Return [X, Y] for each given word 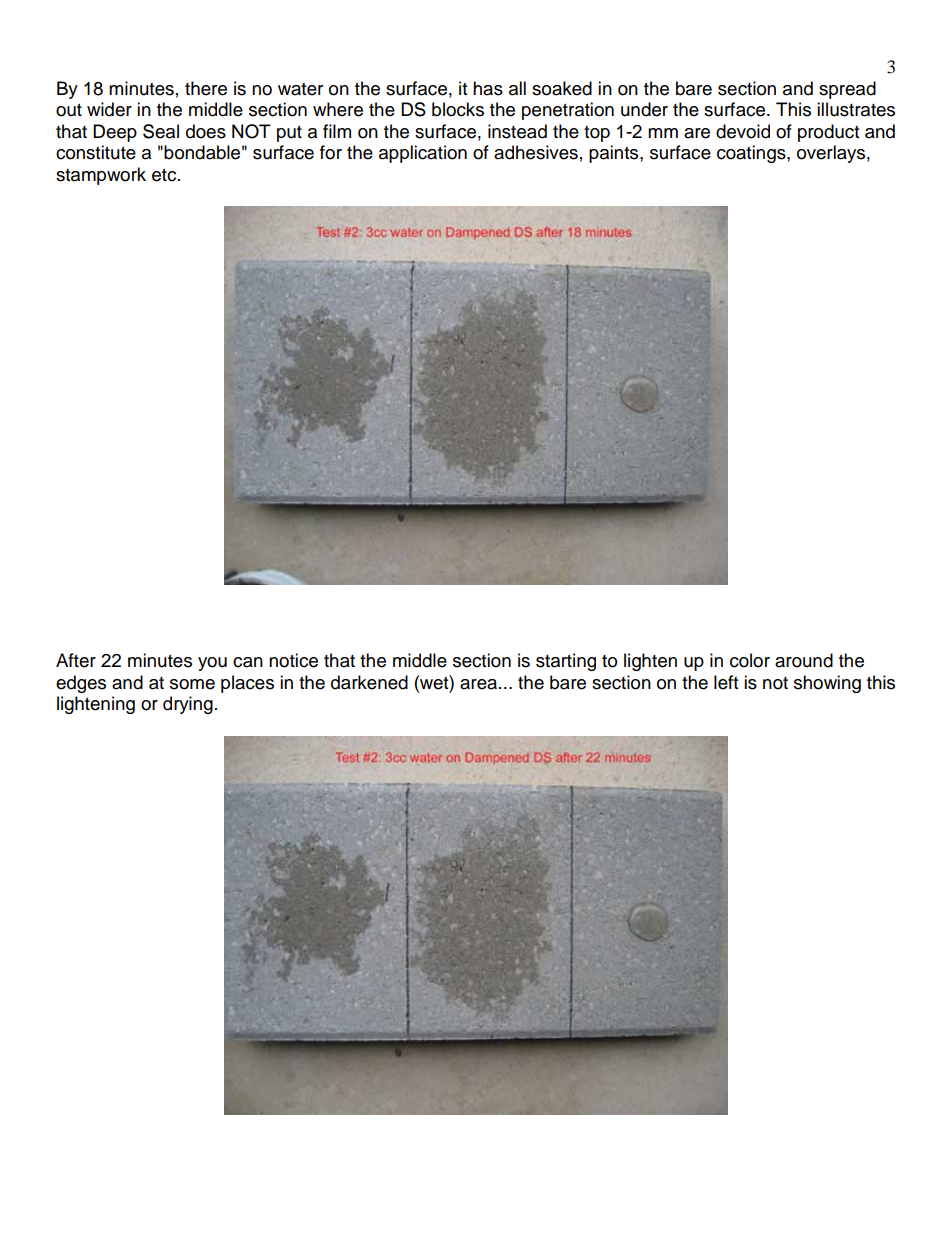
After [76, 660]
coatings [752, 154]
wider [109, 109]
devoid [743, 131]
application [423, 154]
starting [566, 662]
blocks [458, 109]
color [750, 660]
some [192, 684]
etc [165, 175]
